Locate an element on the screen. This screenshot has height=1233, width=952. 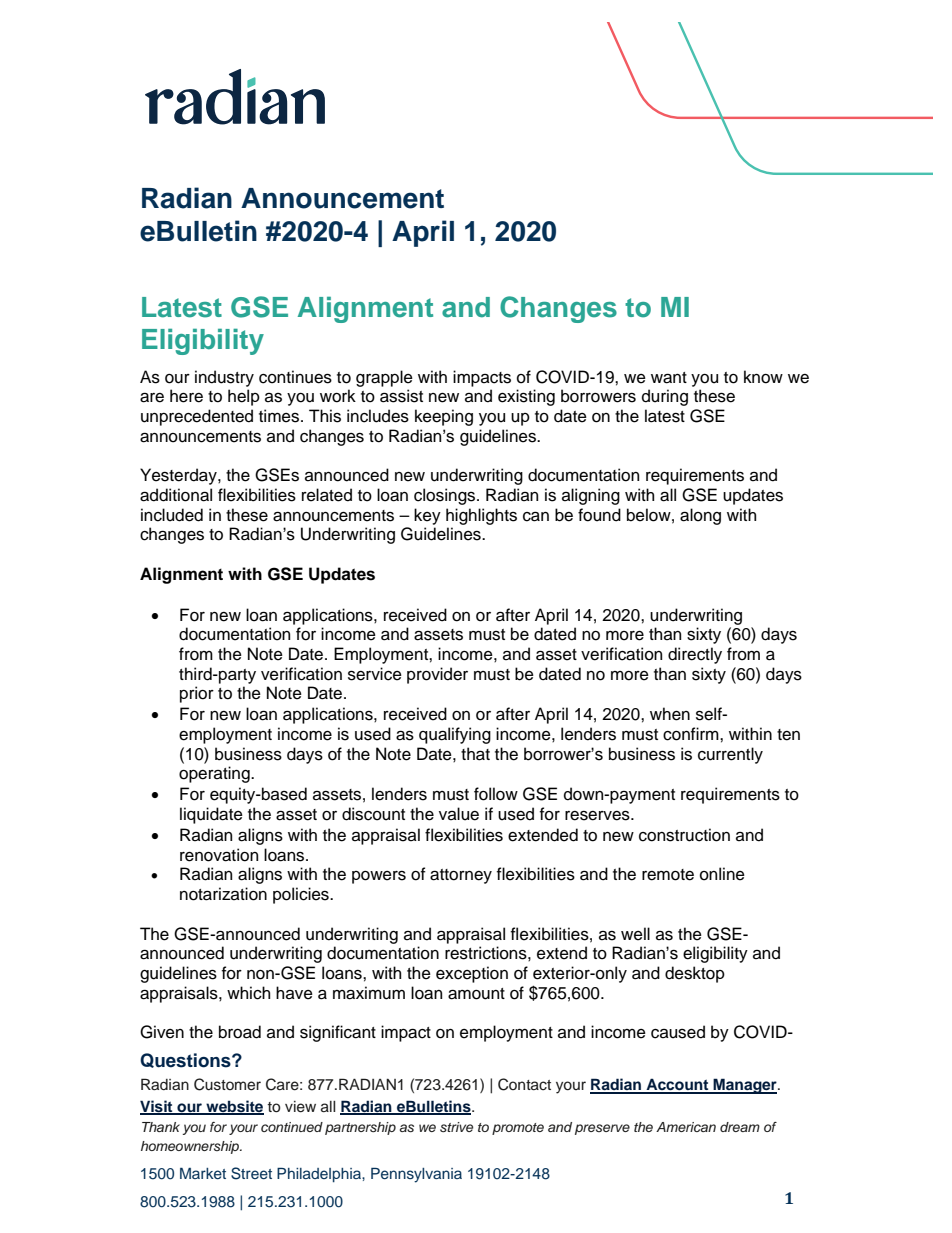
notarization is located at coordinates (223, 894).
